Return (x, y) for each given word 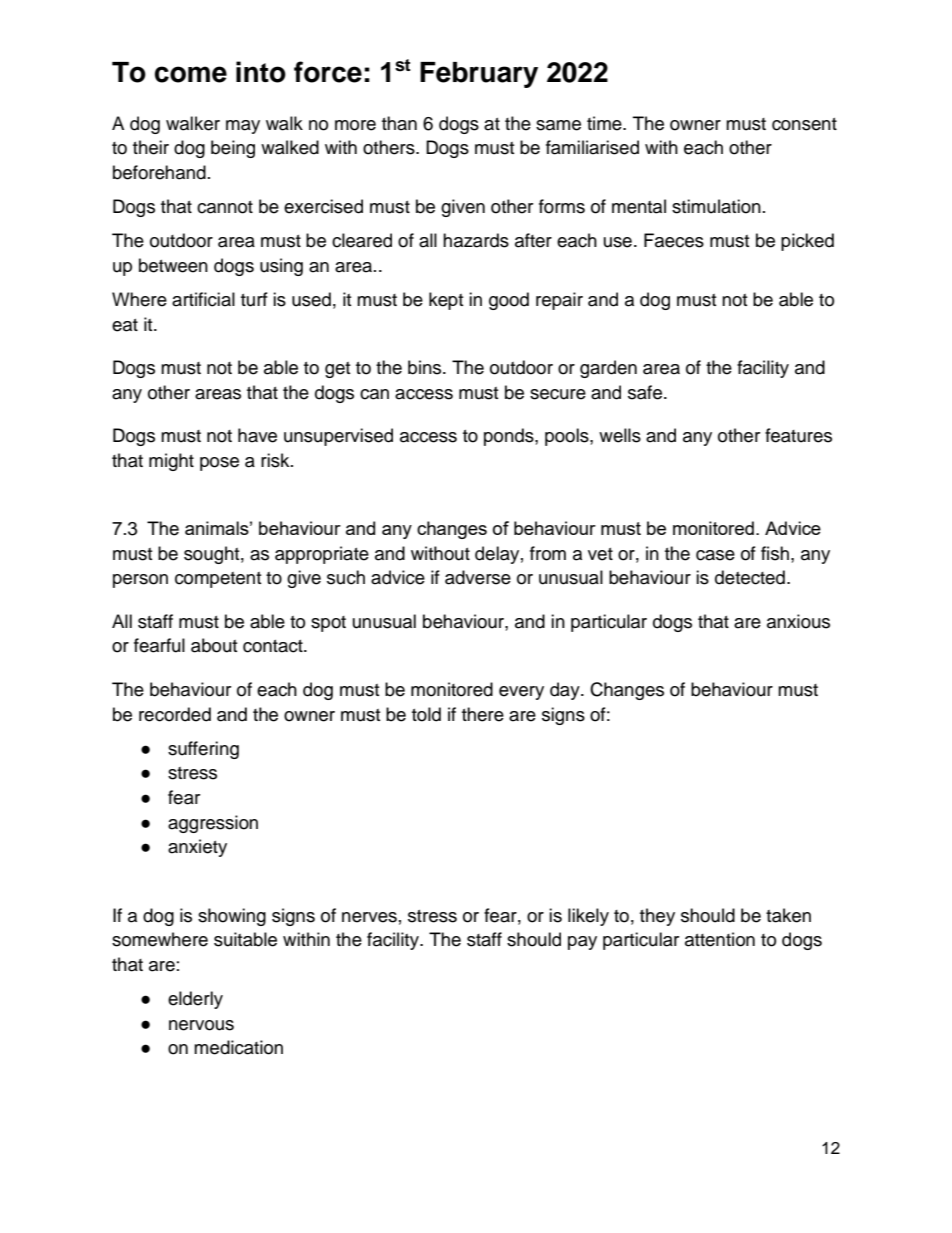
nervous (201, 1025)
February (479, 75)
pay (582, 943)
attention (720, 939)
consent (804, 124)
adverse (478, 577)
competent (218, 580)
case (715, 555)
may (243, 127)
